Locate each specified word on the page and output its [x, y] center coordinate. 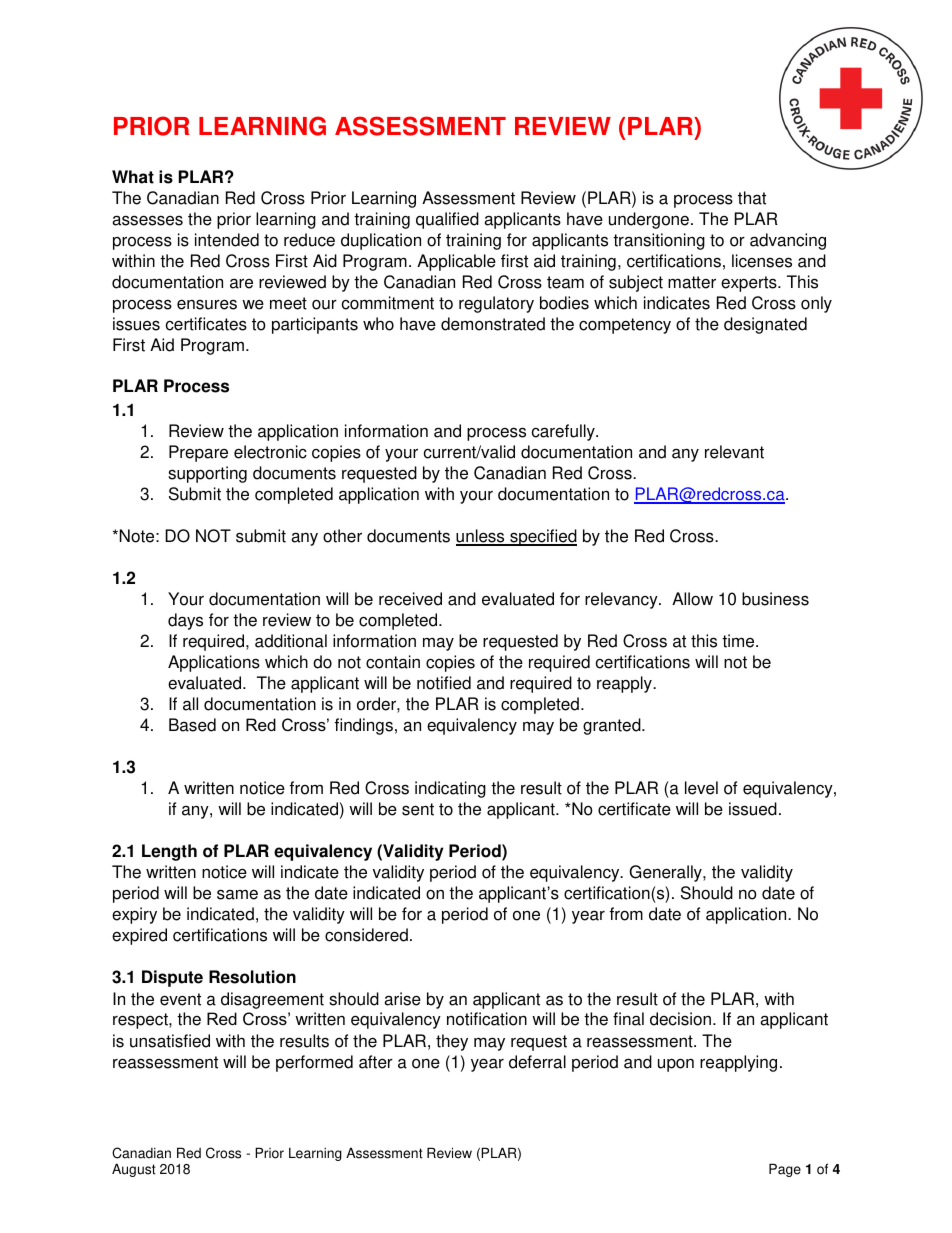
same [237, 894]
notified [444, 683]
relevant [734, 452]
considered [366, 935]
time [739, 641]
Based [192, 725]
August [134, 1170]
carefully [564, 432]
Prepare [198, 453]
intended [227, 240]
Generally [666, 873]
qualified [447, 220]
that [752, 198]
